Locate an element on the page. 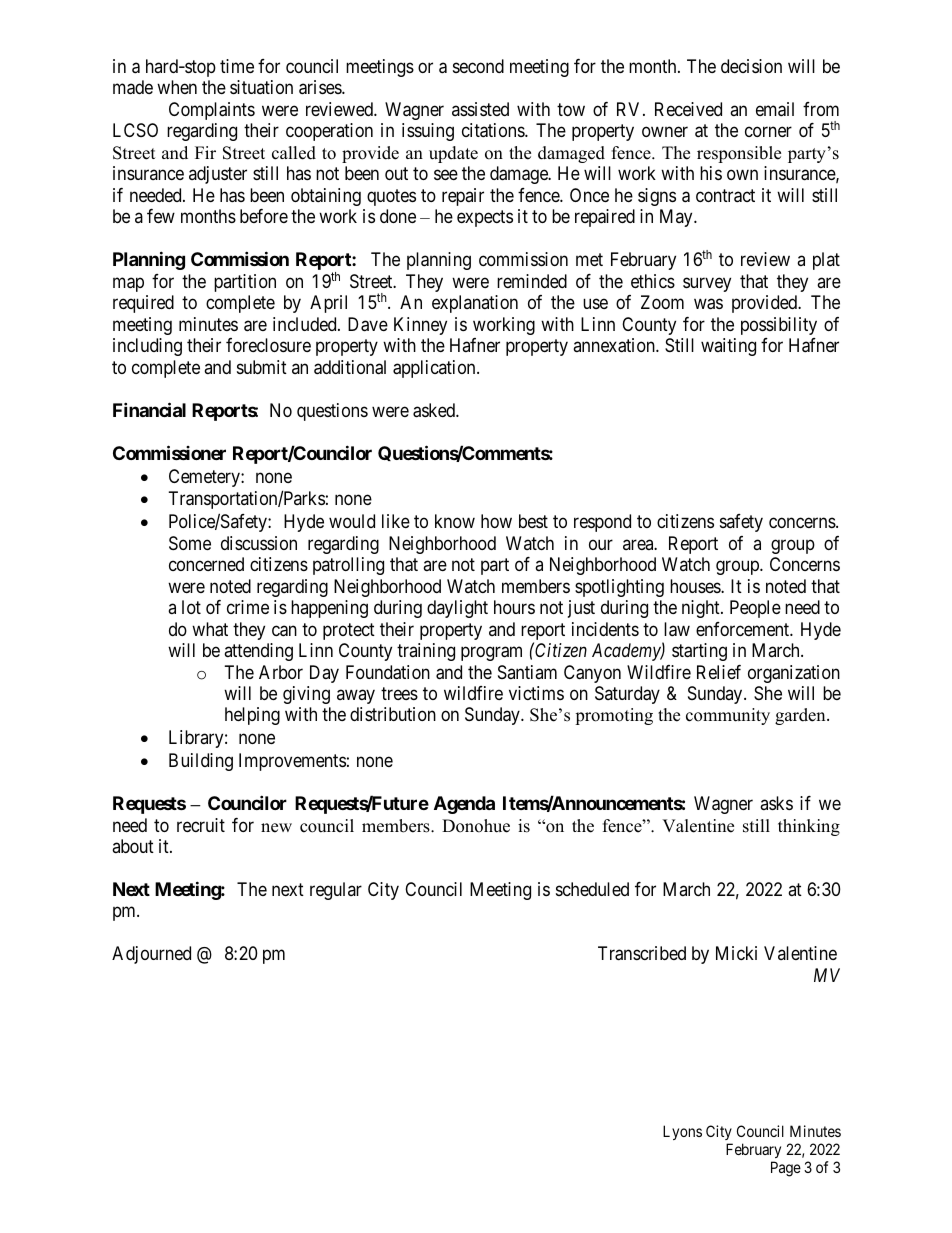 Image resolution: width=952 pixels, height=1233 pixels. regular is located at coordinates (336, 891).
